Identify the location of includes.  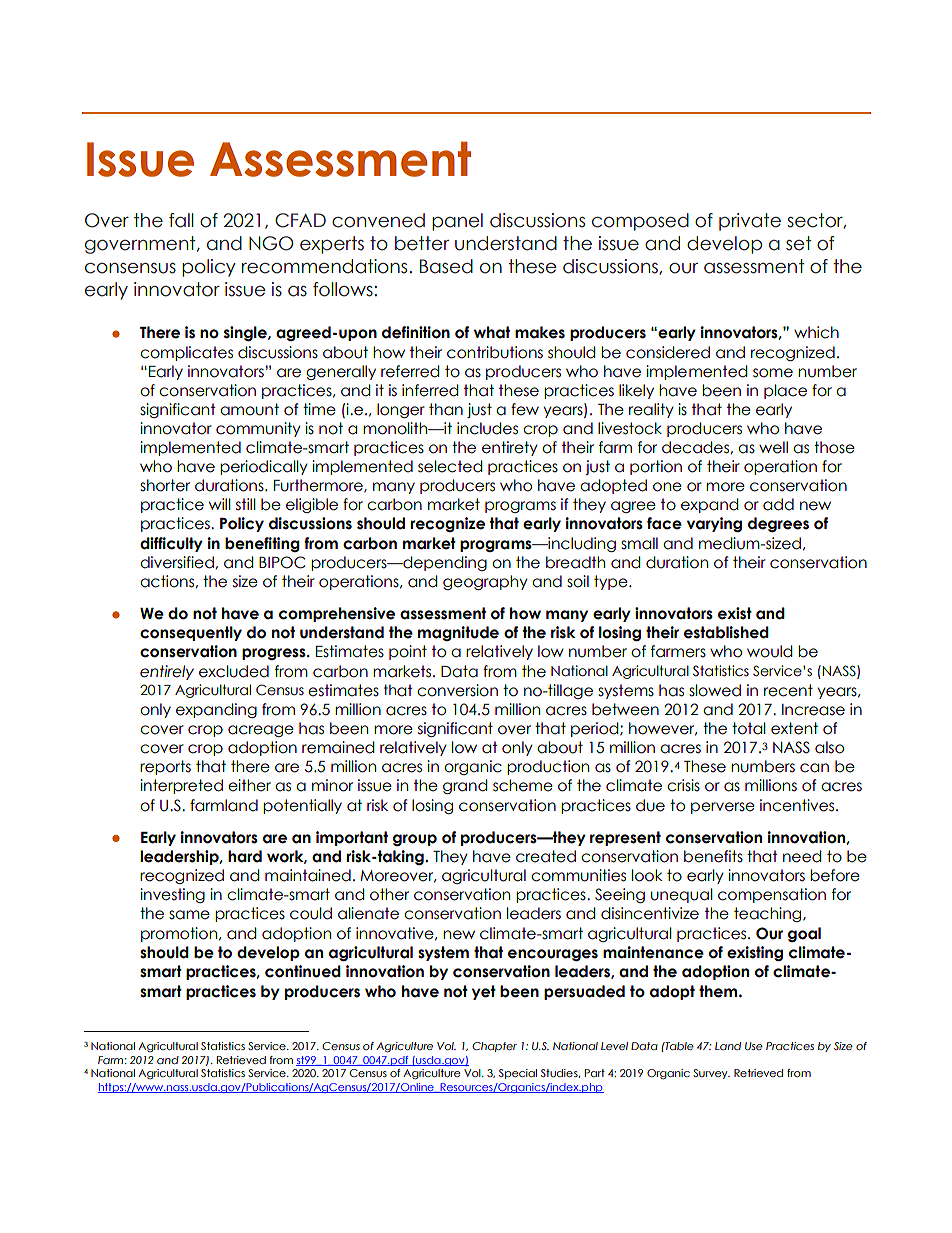
(487, 428).
